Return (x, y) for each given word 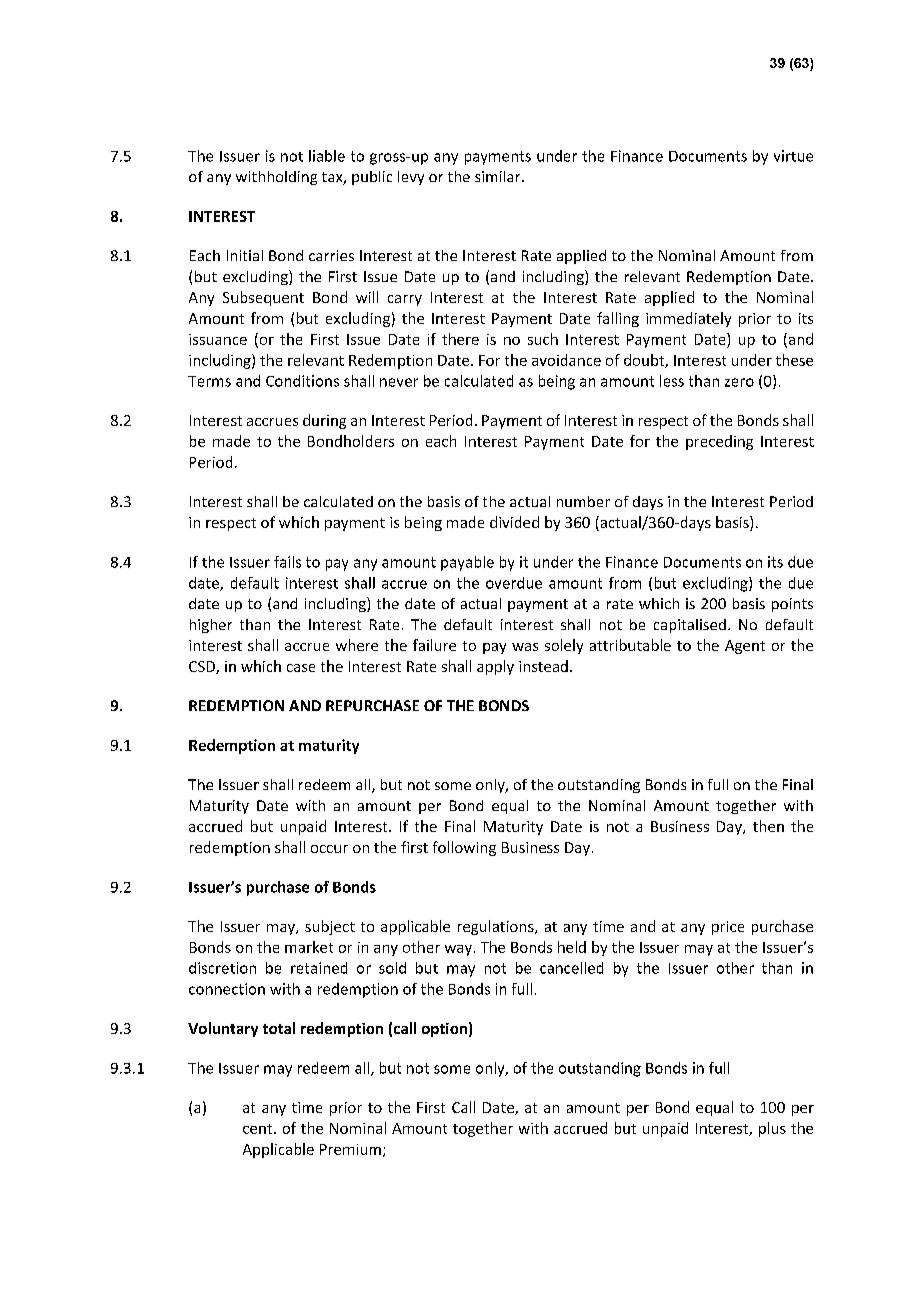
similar (499, 176)
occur (329, 849)
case (301, 668)
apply (495, 667)
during (324, 421)
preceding (719, 442)
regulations (497, 927)
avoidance (566, 360)
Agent (745, 647)
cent (259, 1129)
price (728, 928)
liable (327, 156)
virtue (793, 156)
